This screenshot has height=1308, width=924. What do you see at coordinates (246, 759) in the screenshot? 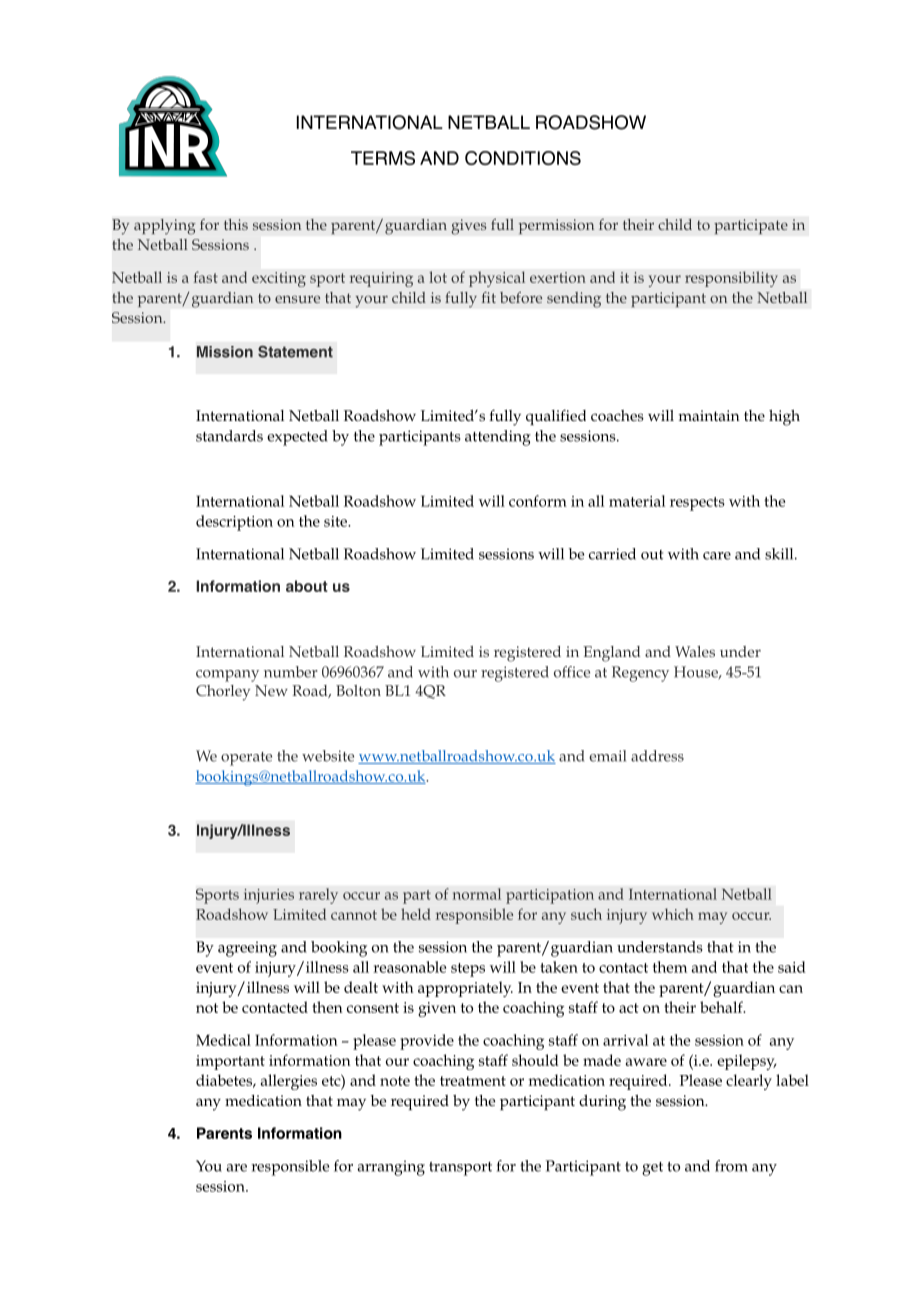
I see `operate` at bounding box center [246, 759].
